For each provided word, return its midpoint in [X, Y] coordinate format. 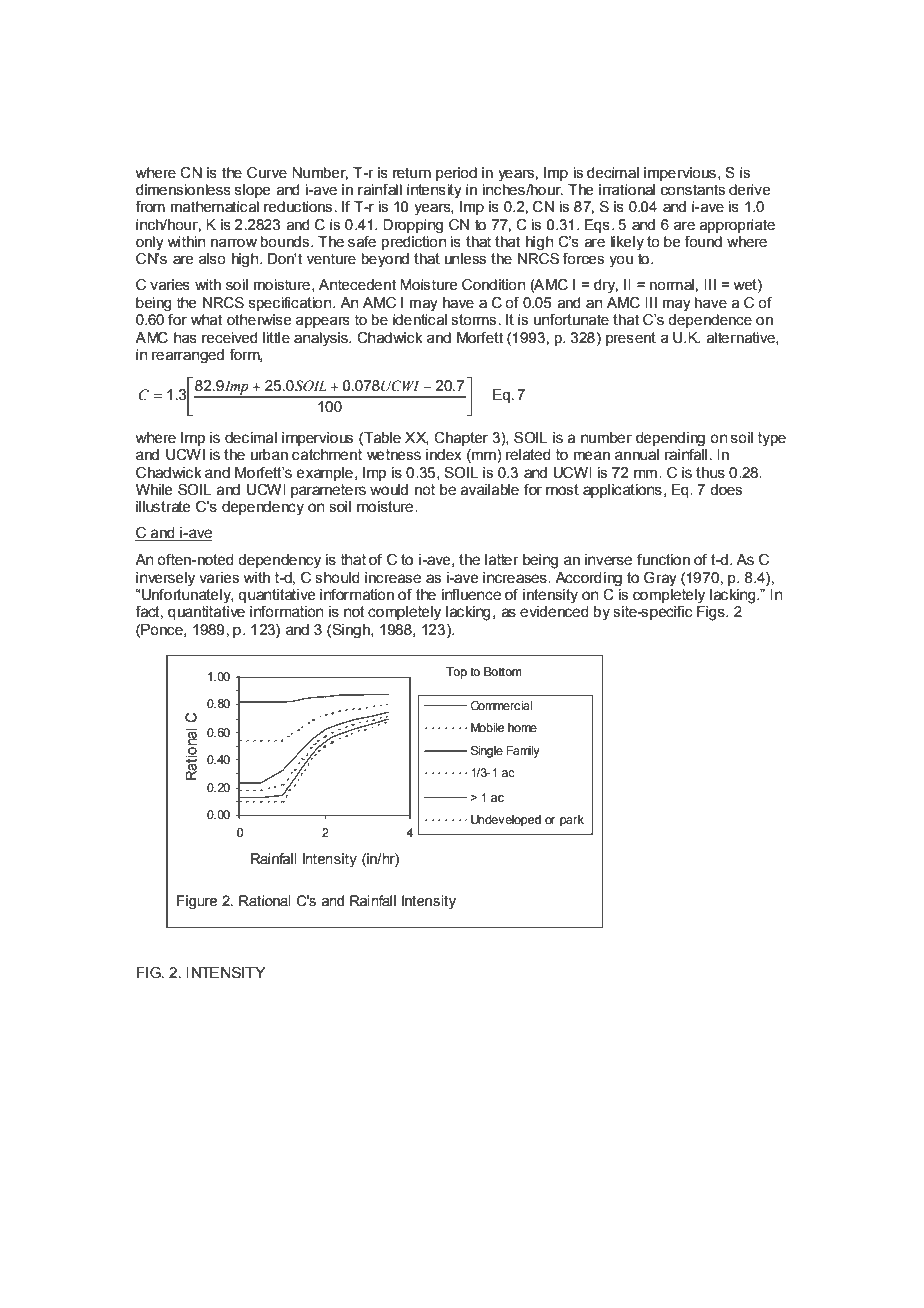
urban [269, 455]
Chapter [461, 439]
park [572, 821]
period [456, 174]
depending [670, 439]
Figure [197, 902]
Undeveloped [506, 821]
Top [456, 673]
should [337, 578]
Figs [712, 612]
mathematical [215, 207]
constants [693, 190]
